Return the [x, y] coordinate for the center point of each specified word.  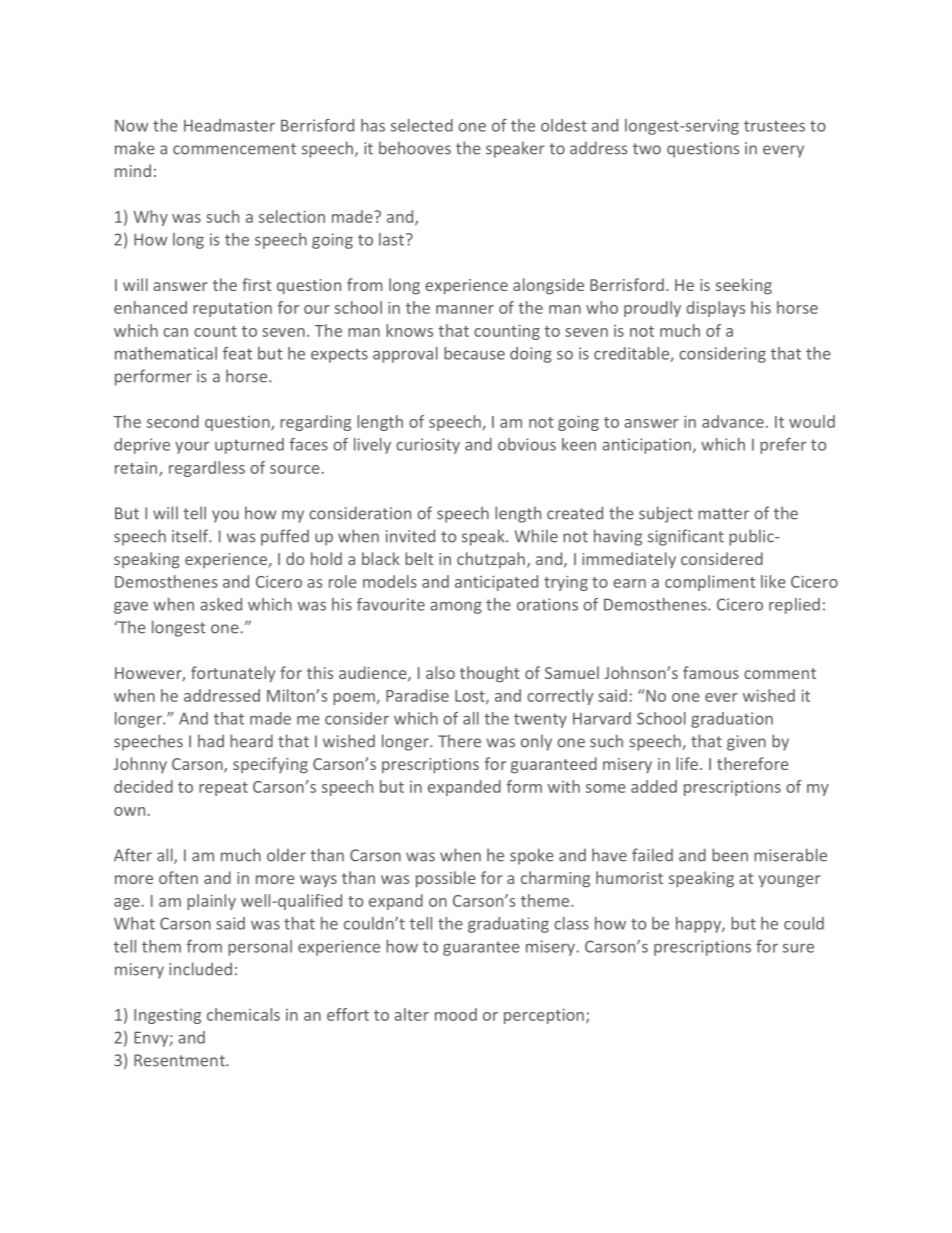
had [211, 741]
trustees [774, 126]
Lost [471, 697]
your [192, 447]
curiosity [428, 446]
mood [456, 1014]
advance [733, 421]
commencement [234, 149]
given [746, 743]
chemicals [243, 1014]
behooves [415, 148]
